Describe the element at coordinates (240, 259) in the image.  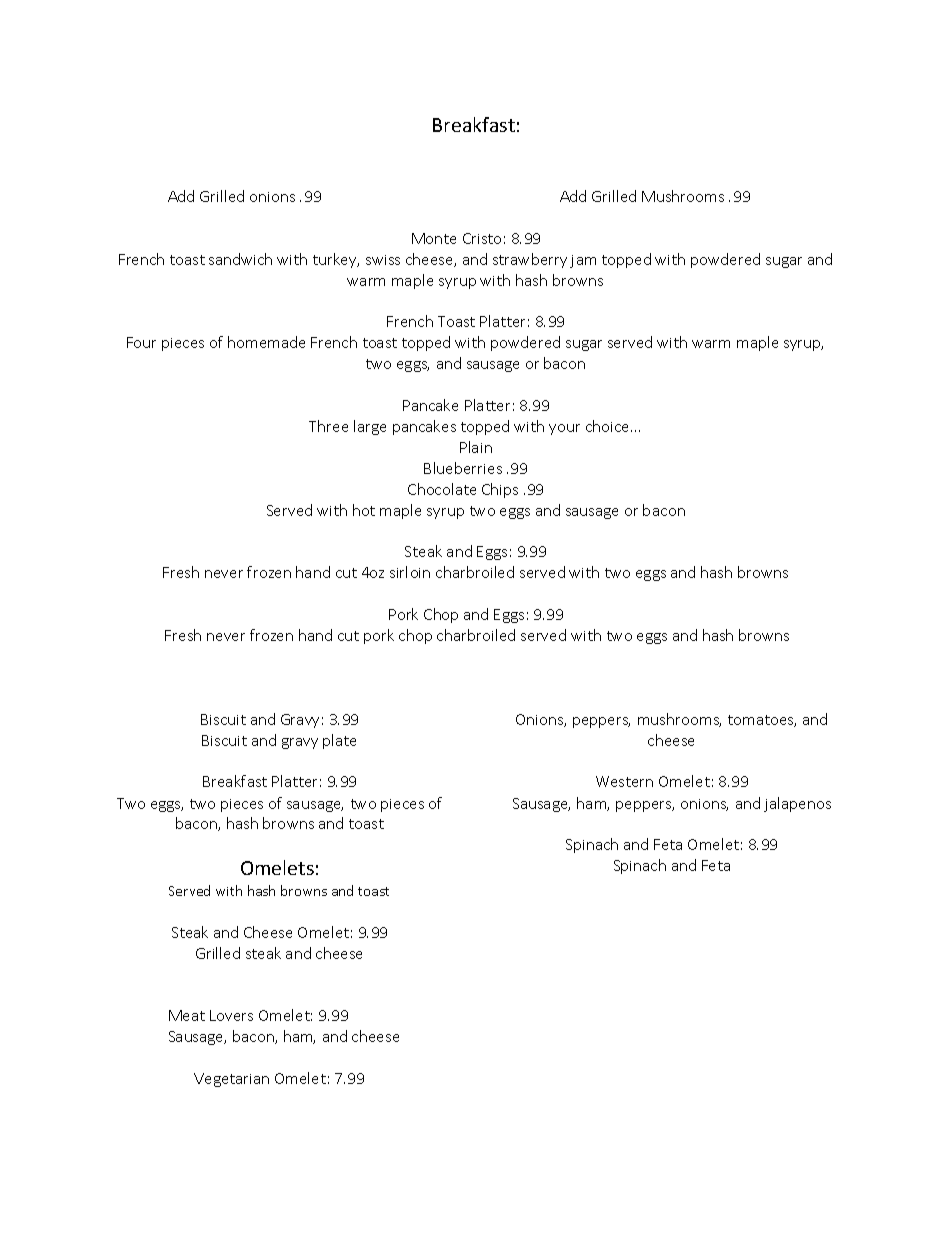
I see `sandwich` at that location.
